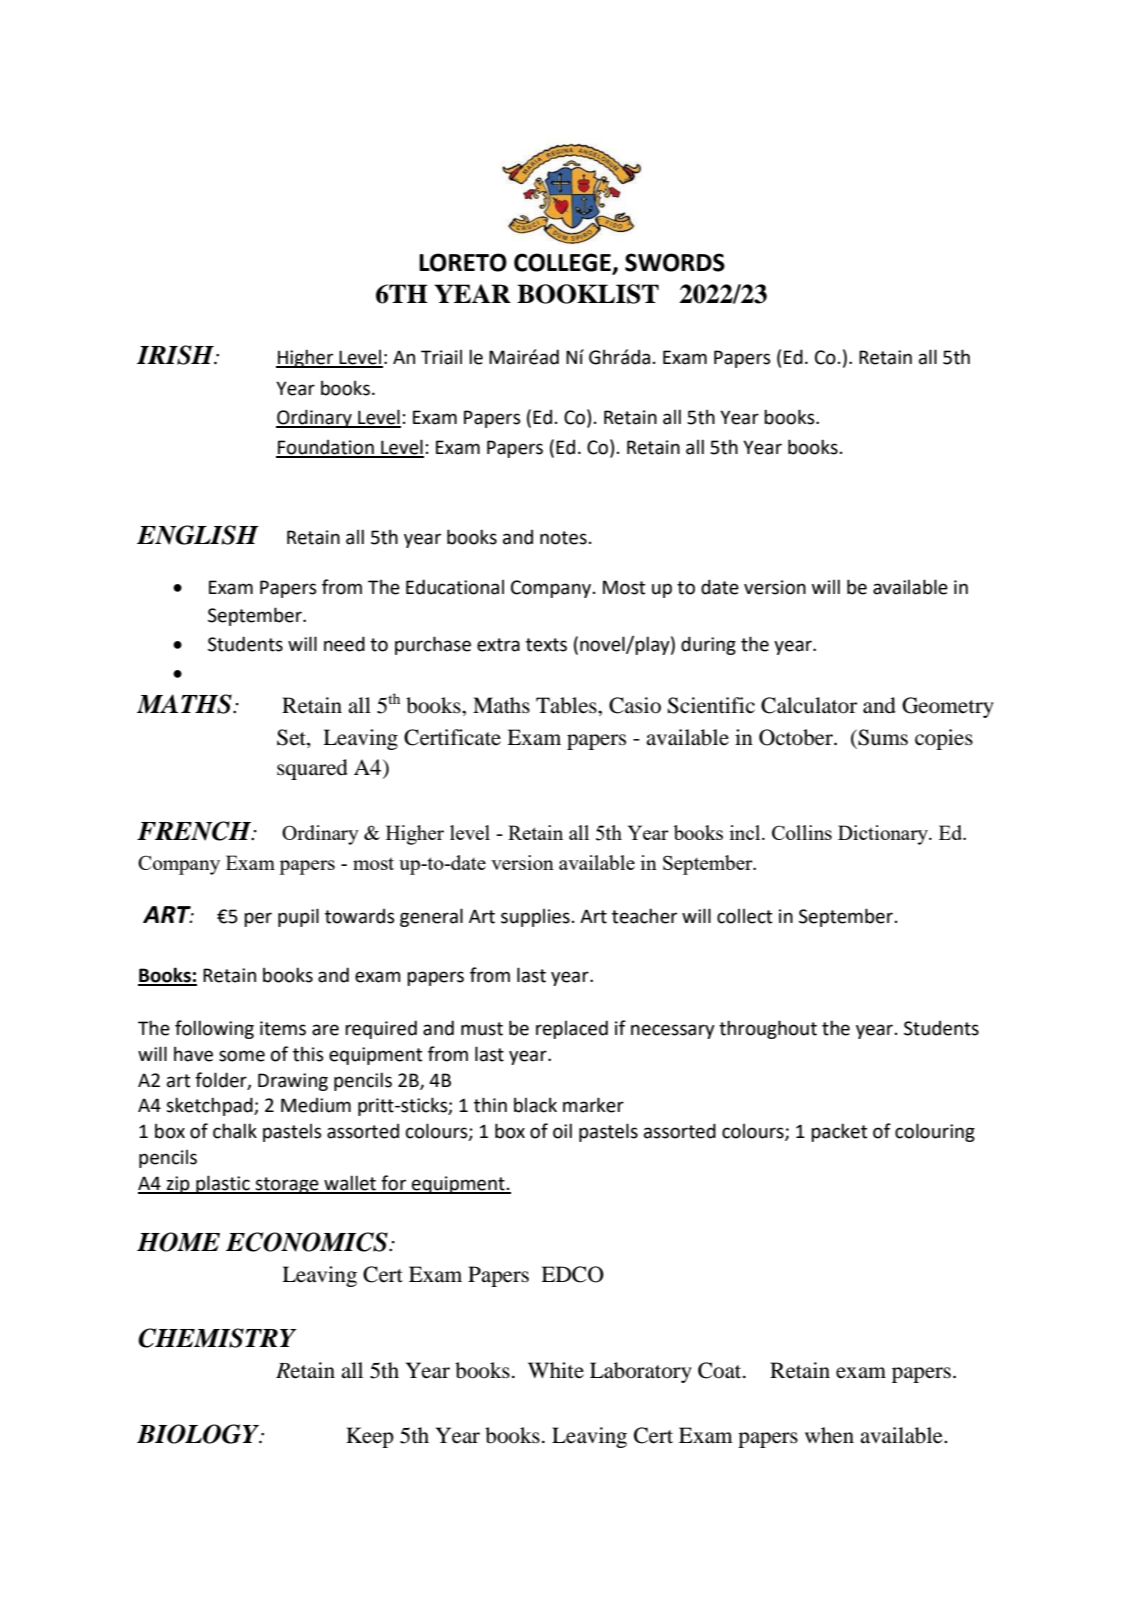 Image resolution: width=1143 pixels, height=1617 pixels. Describe the element at coordinates (675, 262) in the page. I see `SWORDS` at that location.
